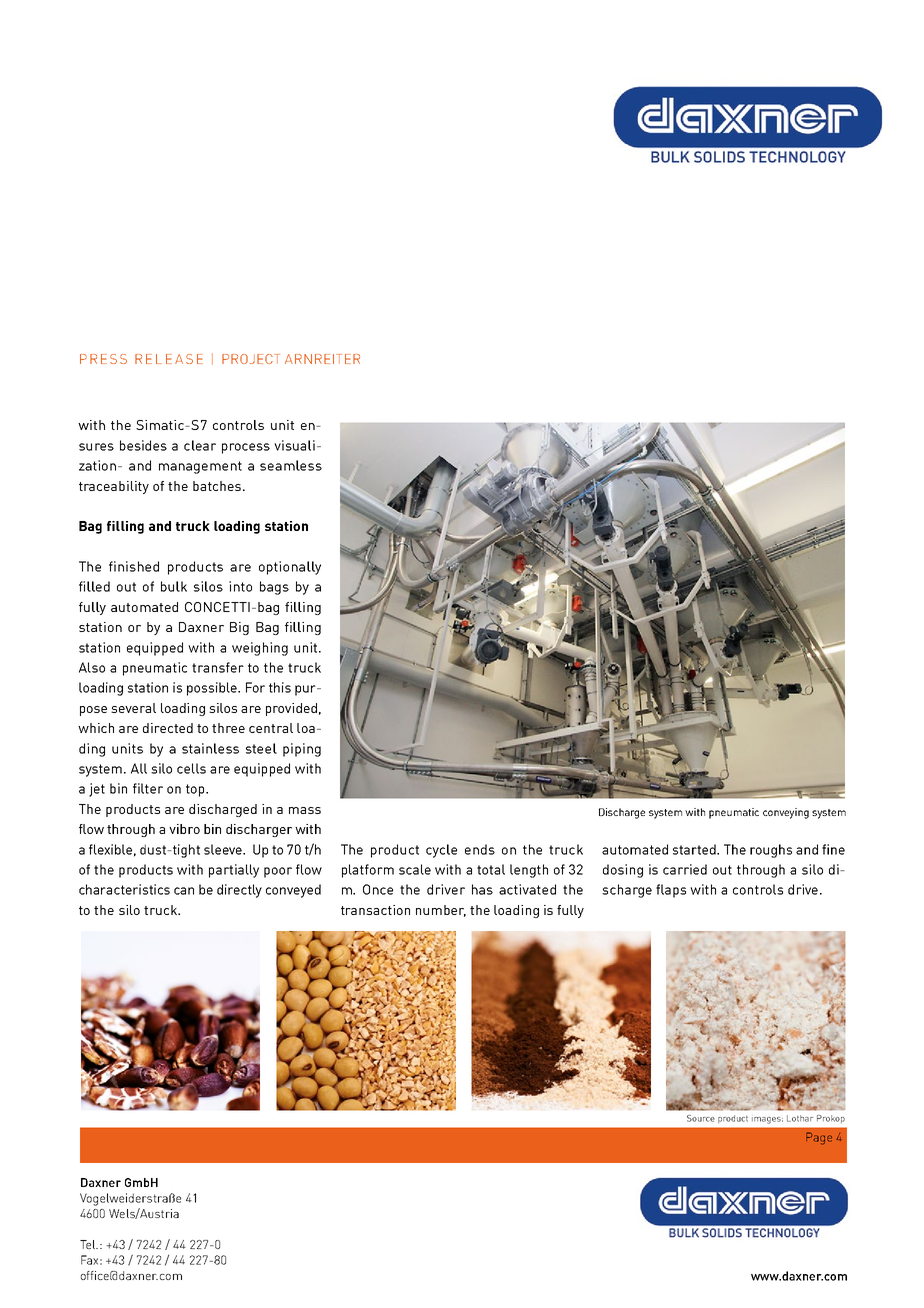  What do you see at coordinates (290, 568) in the page?
I see `optionally` at bounding box center [290, 568].
